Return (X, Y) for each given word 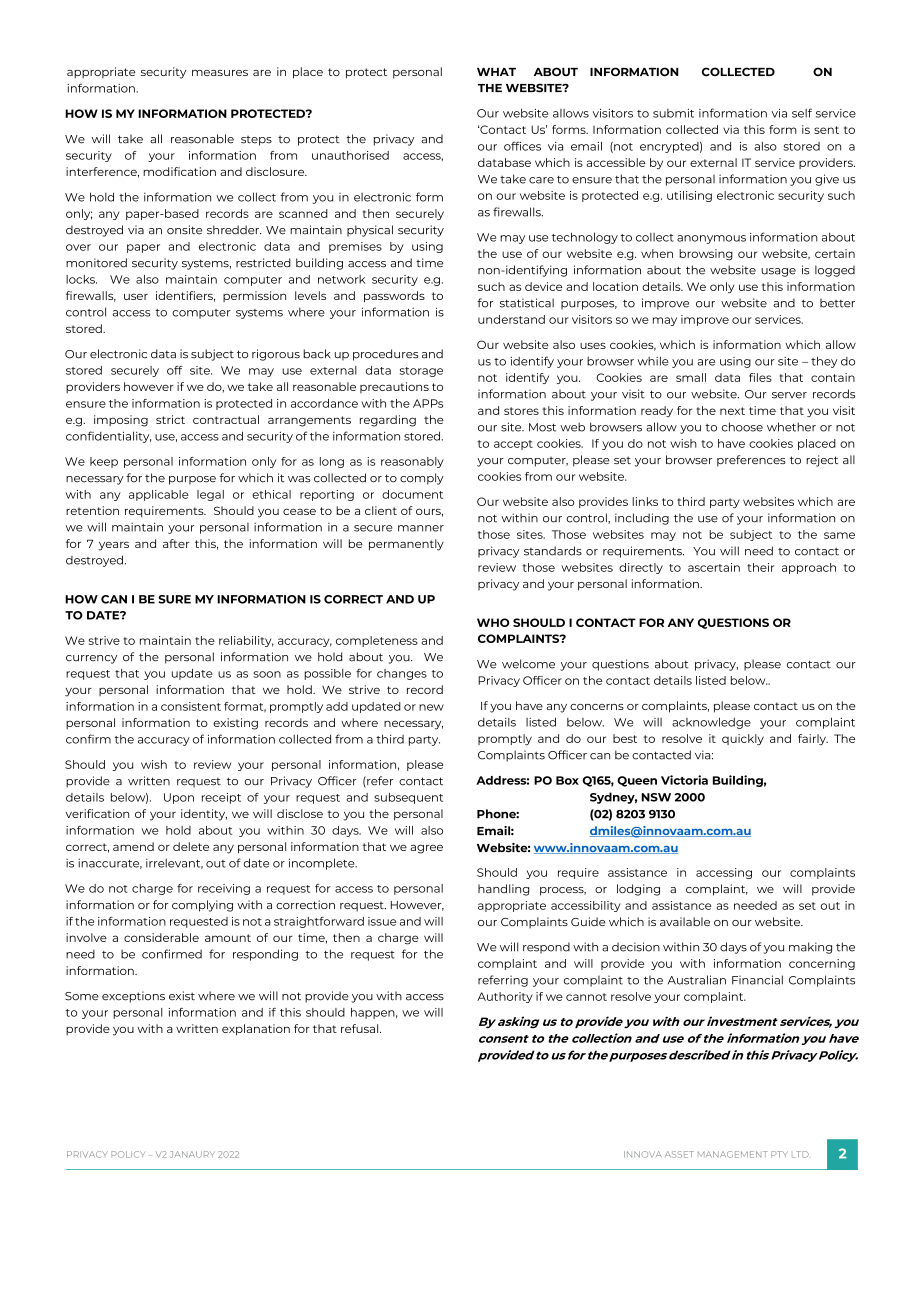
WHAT (496, 72)
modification (179, 171)
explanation (256, 1030)
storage (421, 372)
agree (426, 849)
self (802, 113)
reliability (246, 641)
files (760, 377)
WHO (493, 622)
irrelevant (174, 863)
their (760, 567)
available (685, 921)
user (136, 296)
